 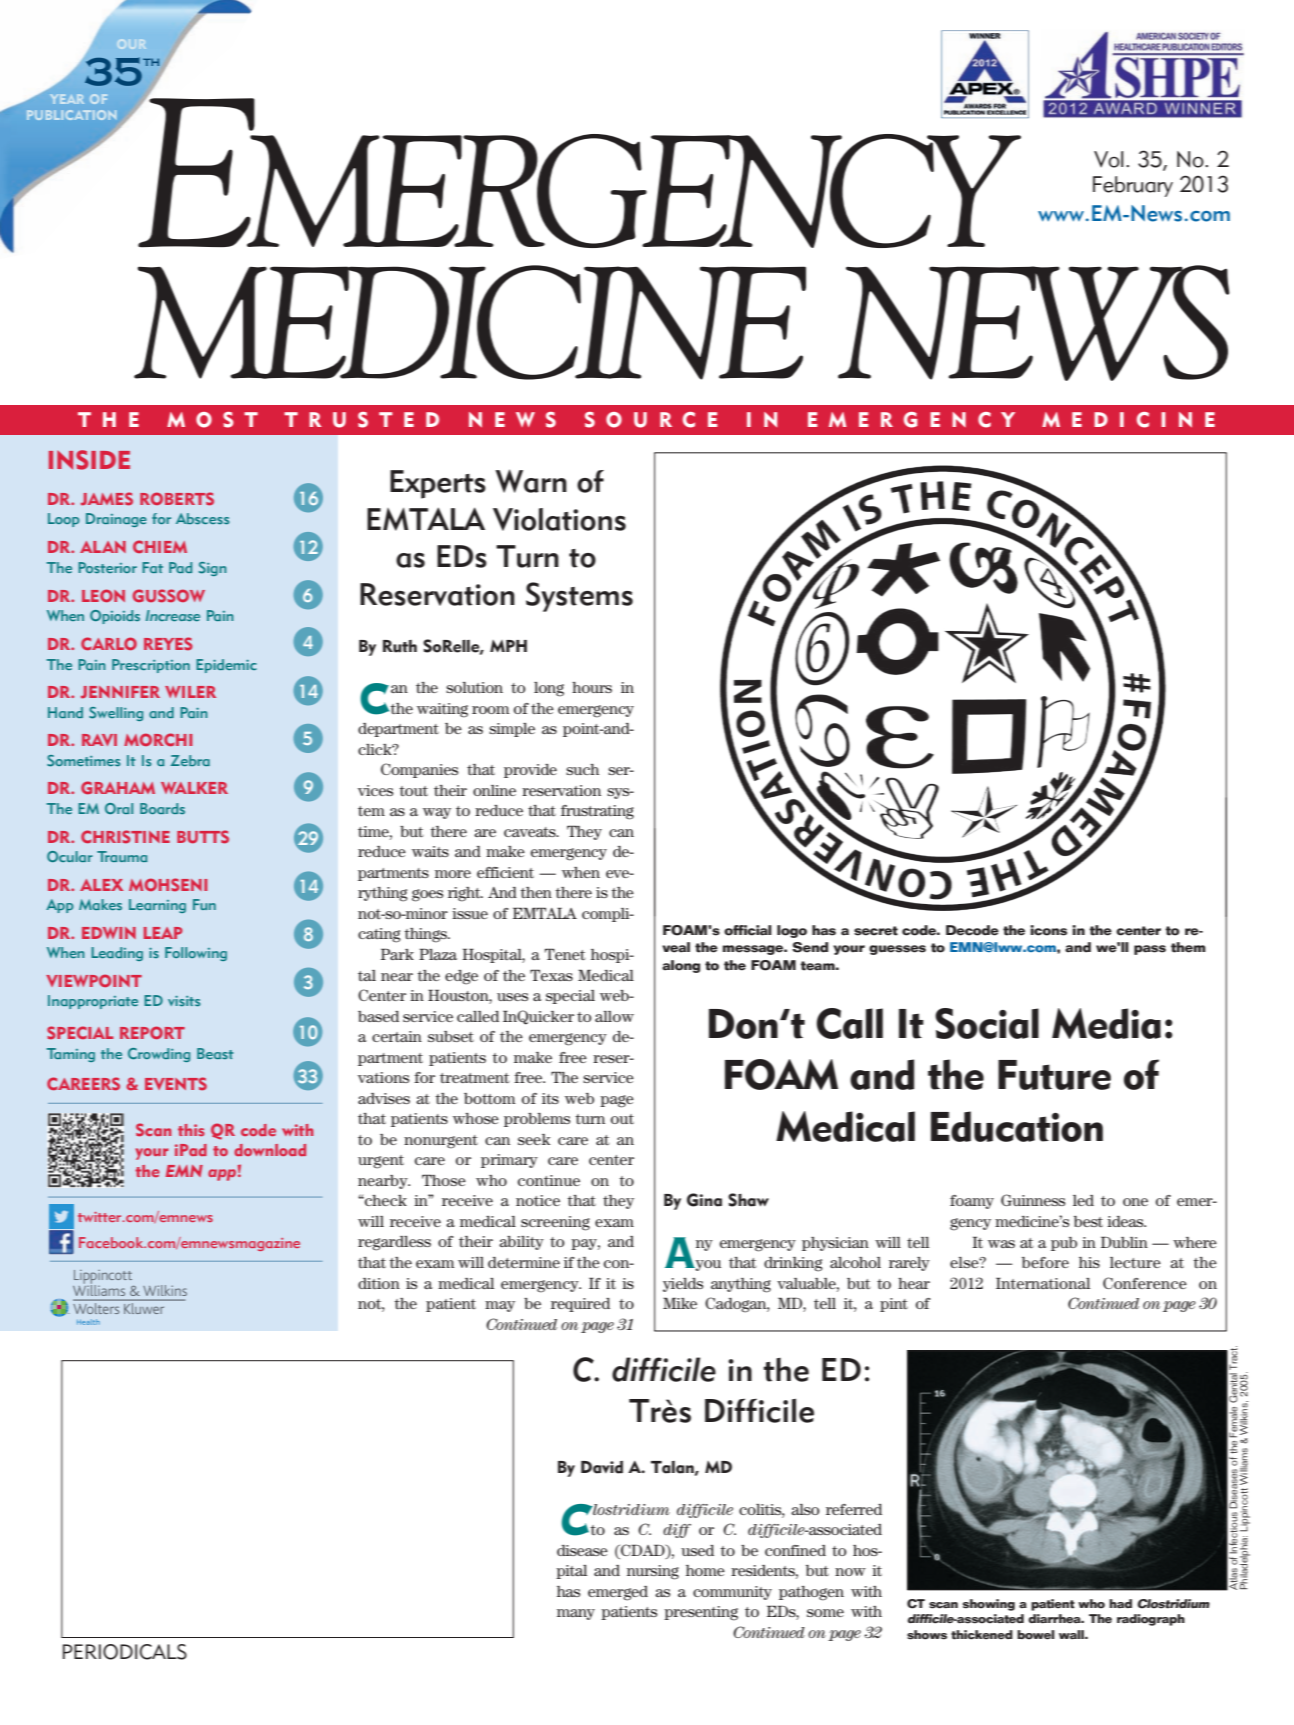 I want to click on before, so click(x=1045, y=1262).
